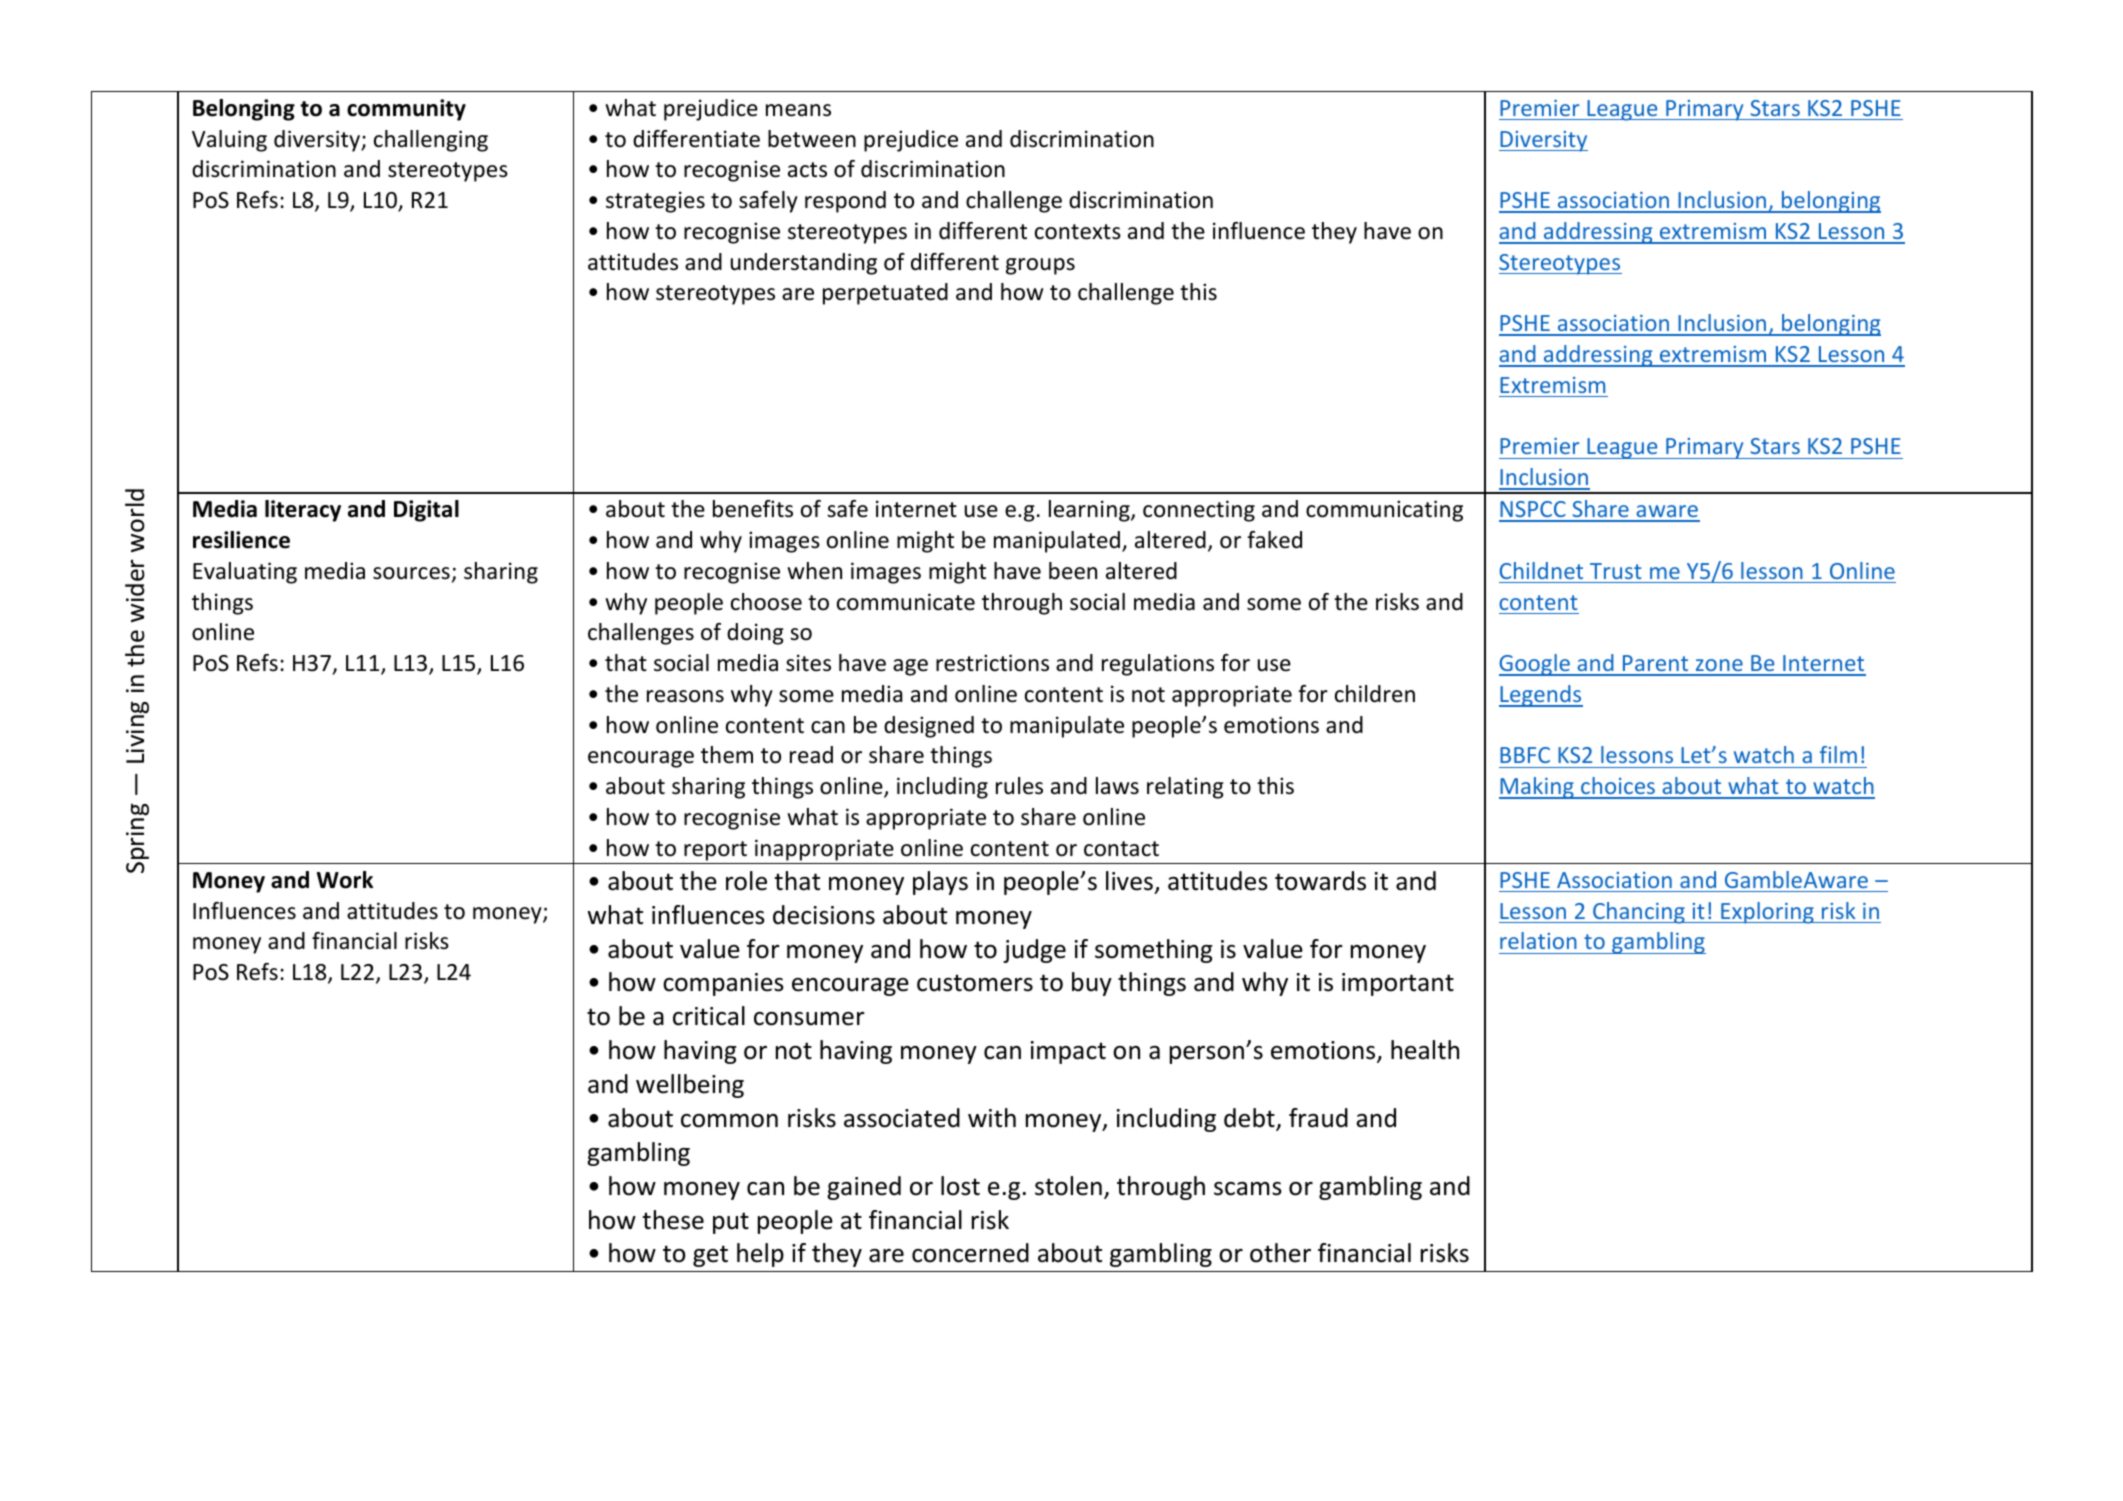 The image size is (2123, 1501). What do you see at coordinates (992, 663) in the screenshot?
I see `restrictions` at bounding box center [992, 663].
